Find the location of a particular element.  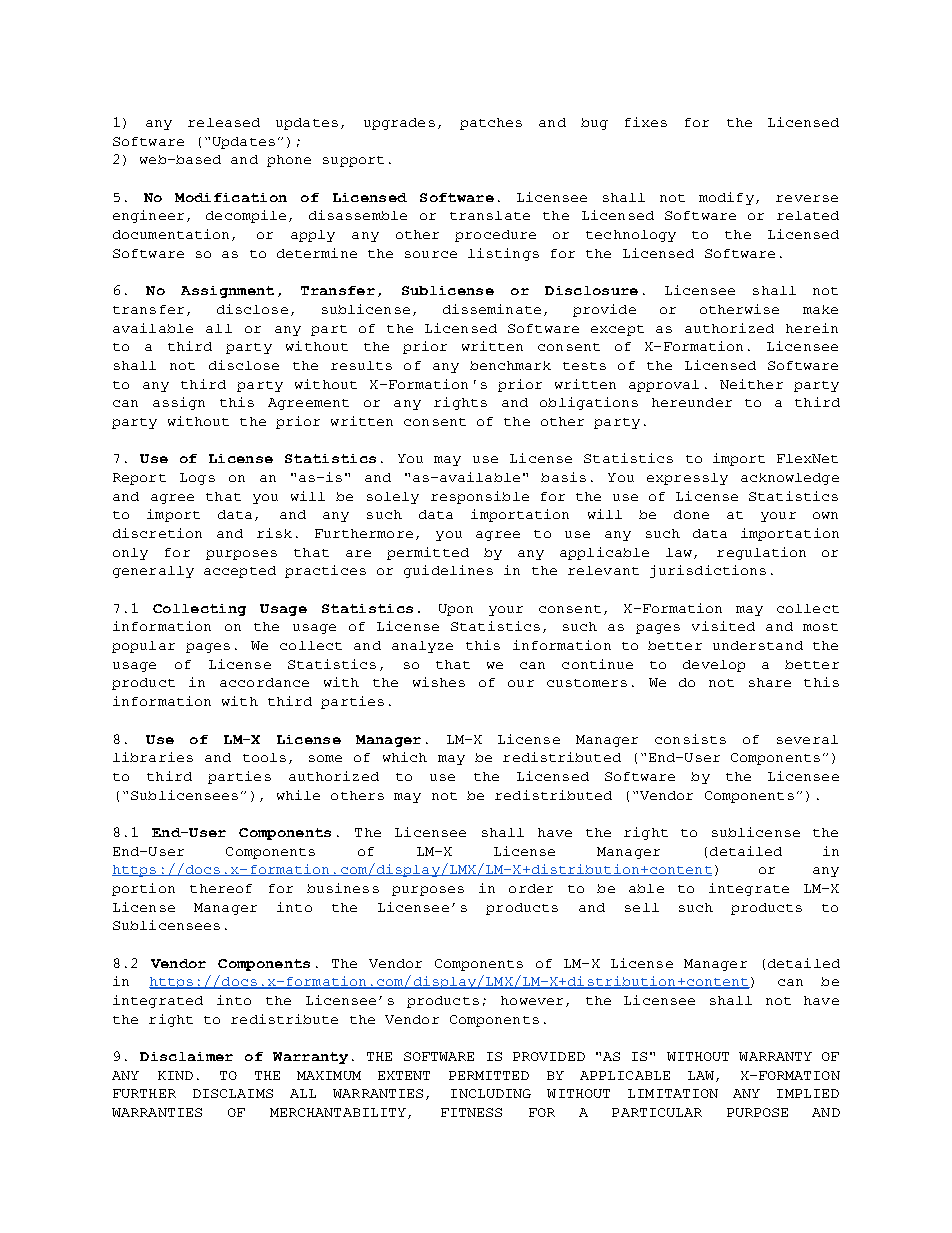

visited is located at coordinates (723, 626).
